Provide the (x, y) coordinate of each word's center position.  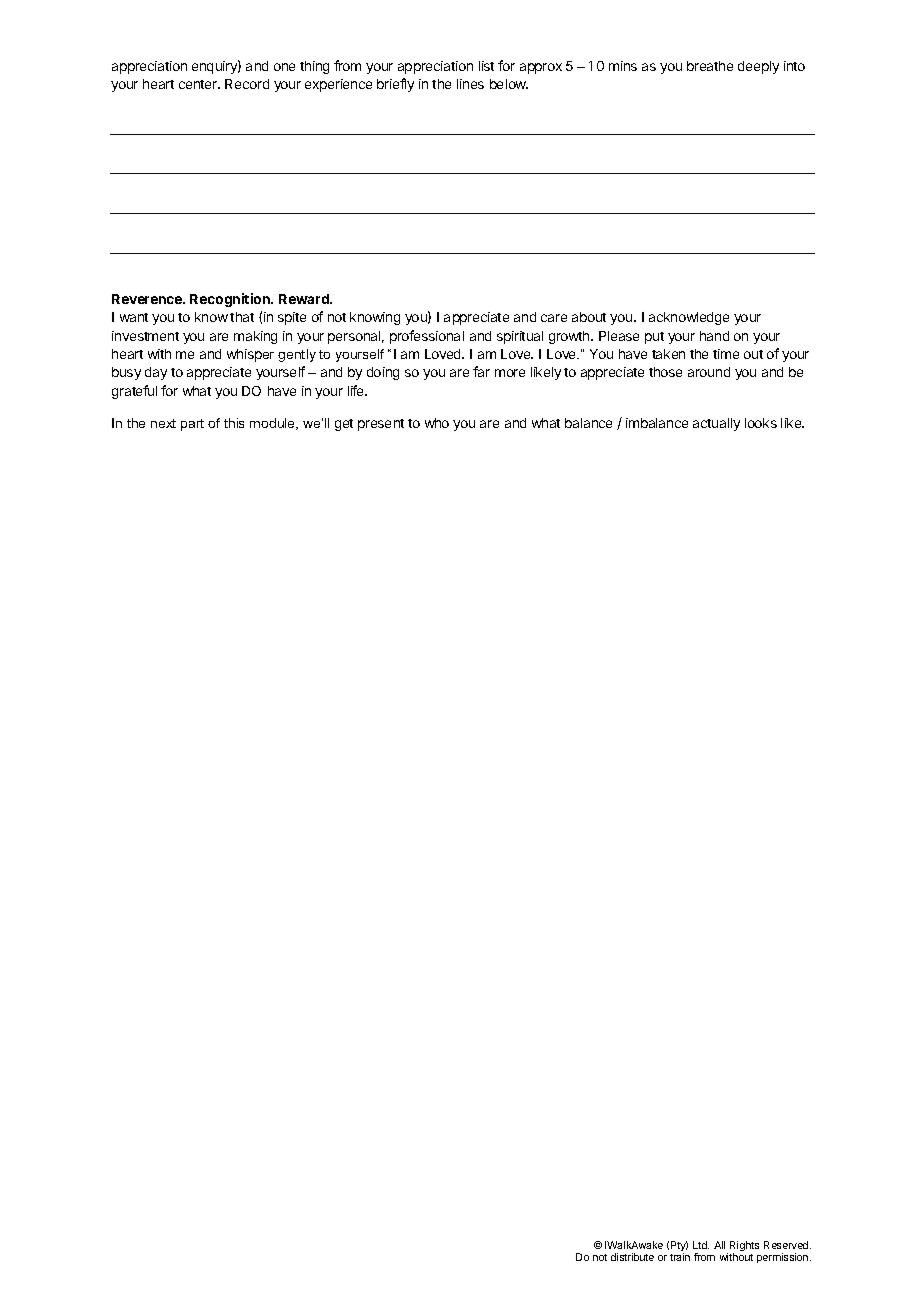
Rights (744, 1247)
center (199, 84)
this (234, 423)
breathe (710, 66)
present (381, 425)
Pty (679, 1247)
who (437, 423)
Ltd (701, 1245)
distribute (632, 1257)
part (192, 425)
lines (470, 84)
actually (716, 424)
